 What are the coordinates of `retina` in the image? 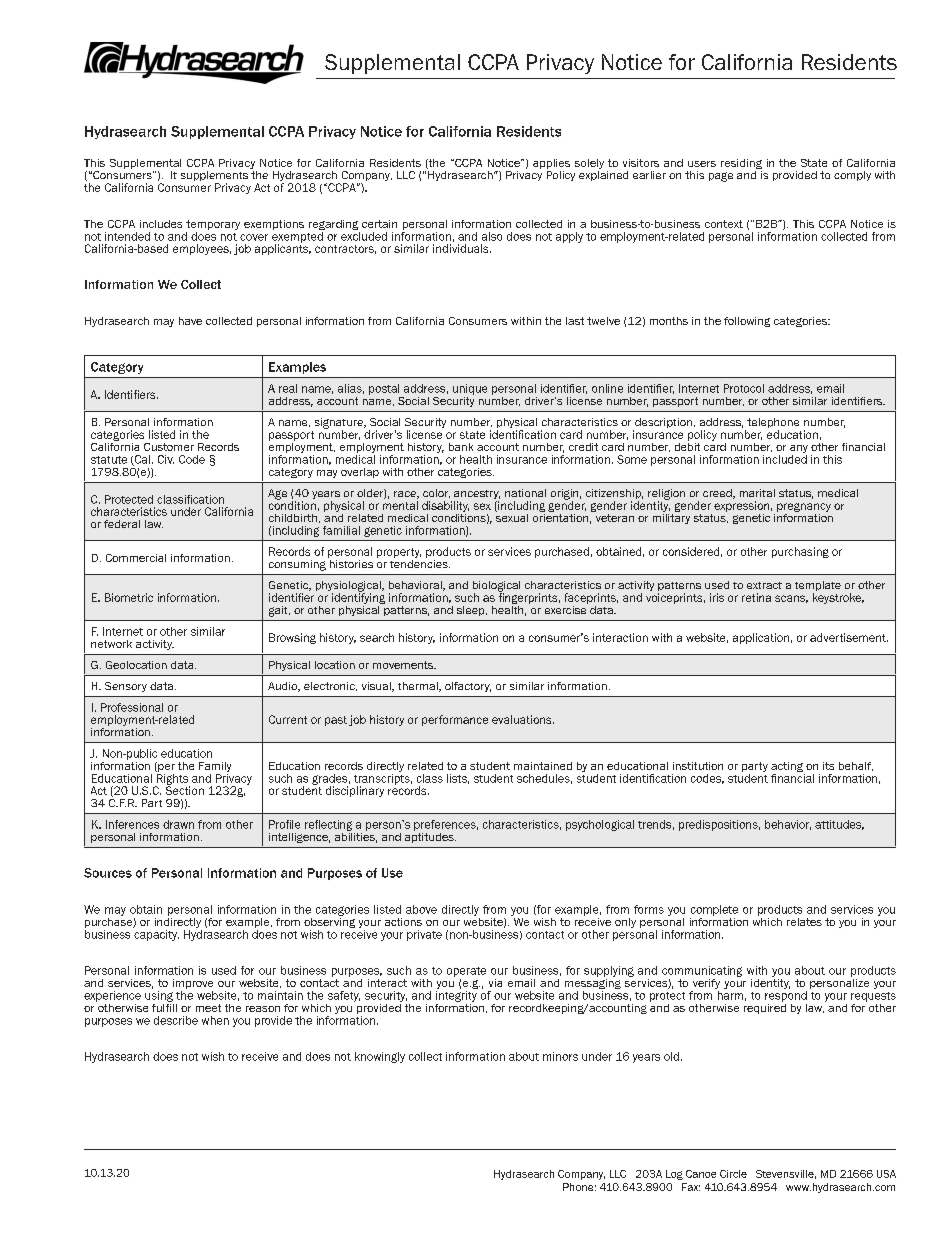 It's located at (756, 597).
